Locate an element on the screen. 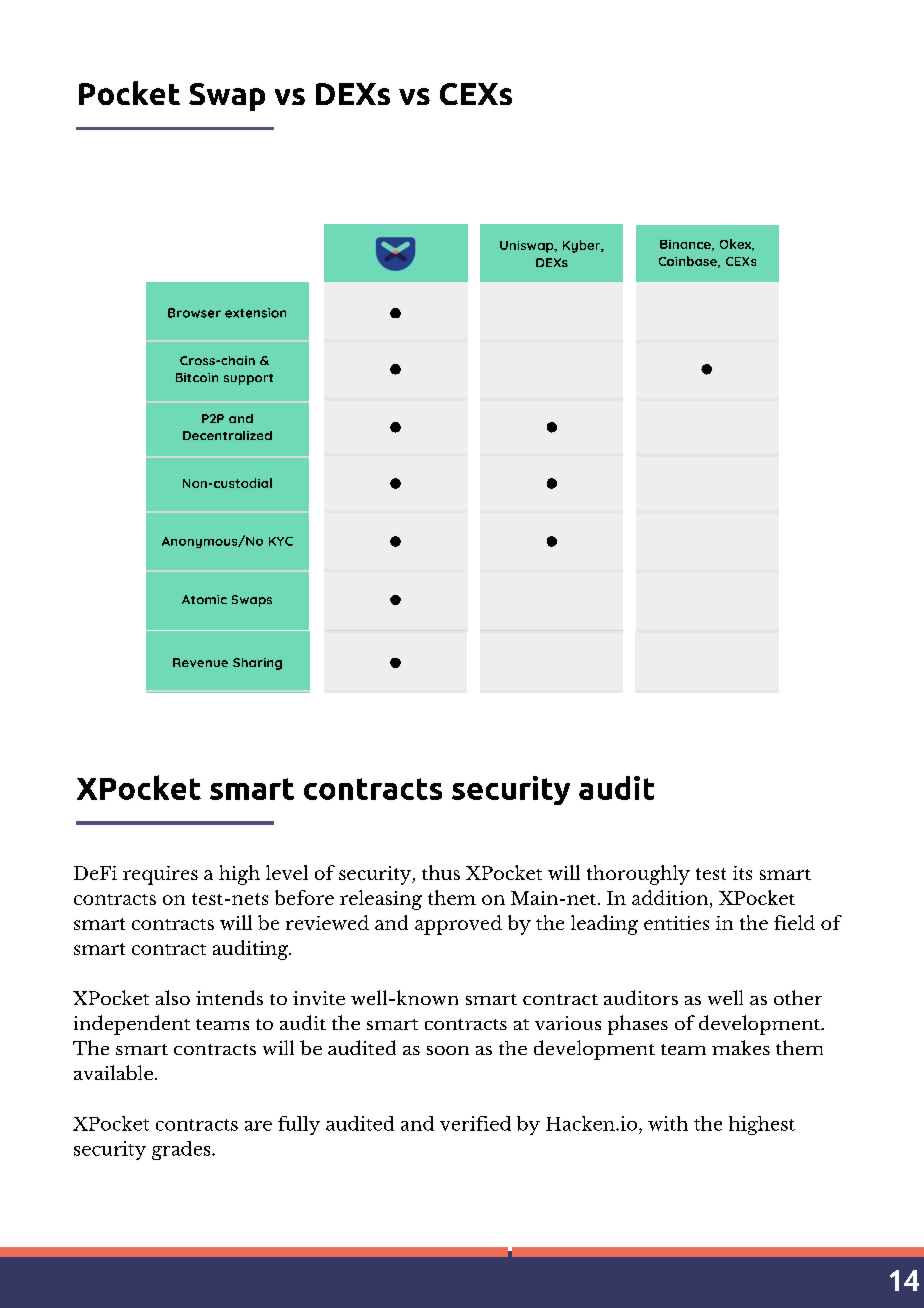 This screenshot has height=1308, width=924. Revenue is located at coordinates (200, 662).
